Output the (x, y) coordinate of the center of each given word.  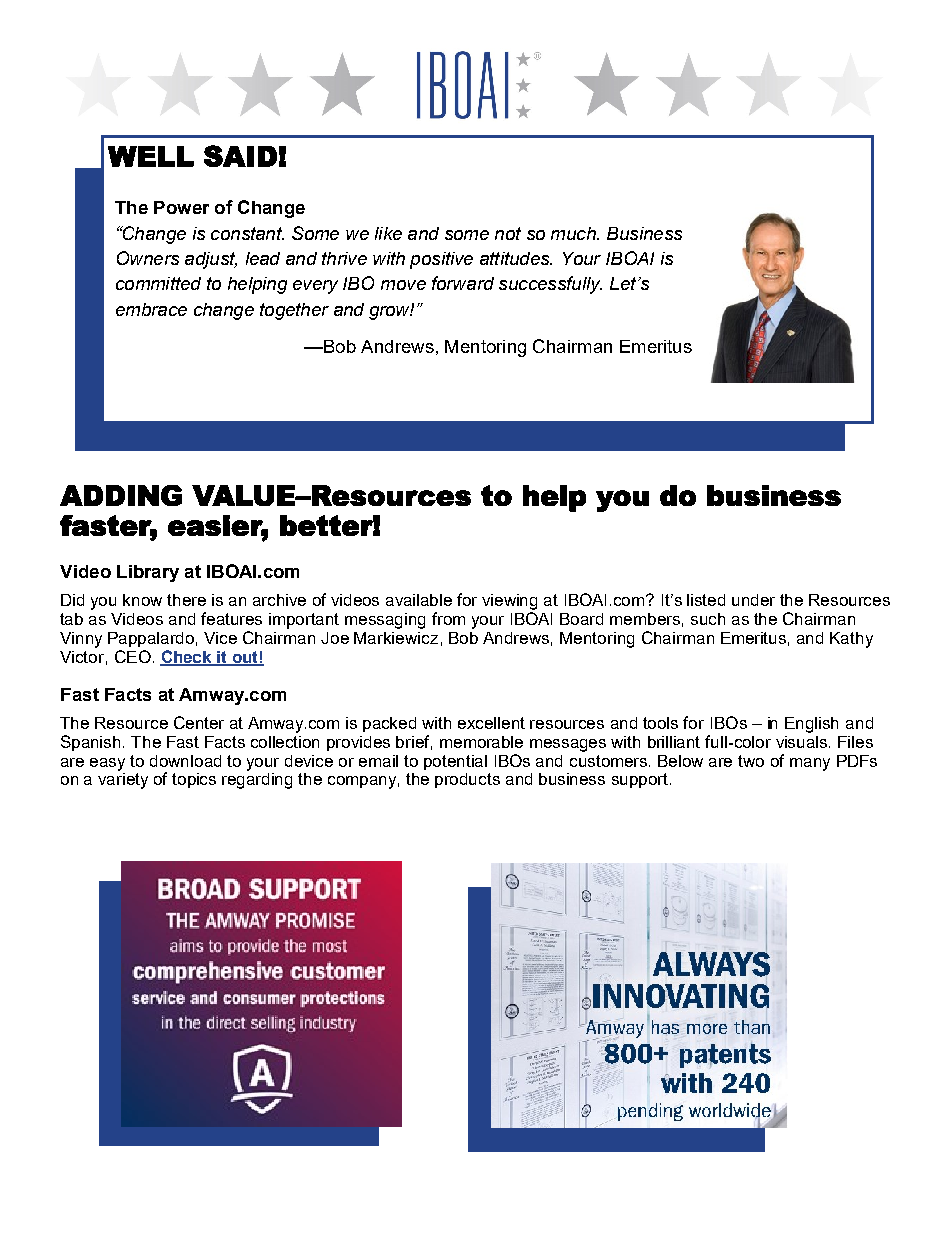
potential (455, 762)
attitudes (516, 258)
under (753, 600)
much (574, 233)
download (185, 761)
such (708, 619)
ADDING (121, 495)
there (186, 600)
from (448, 618)
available (419, 600)
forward (463, 283)
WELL (151, 156)
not (508, 233)
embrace (151, 309)
